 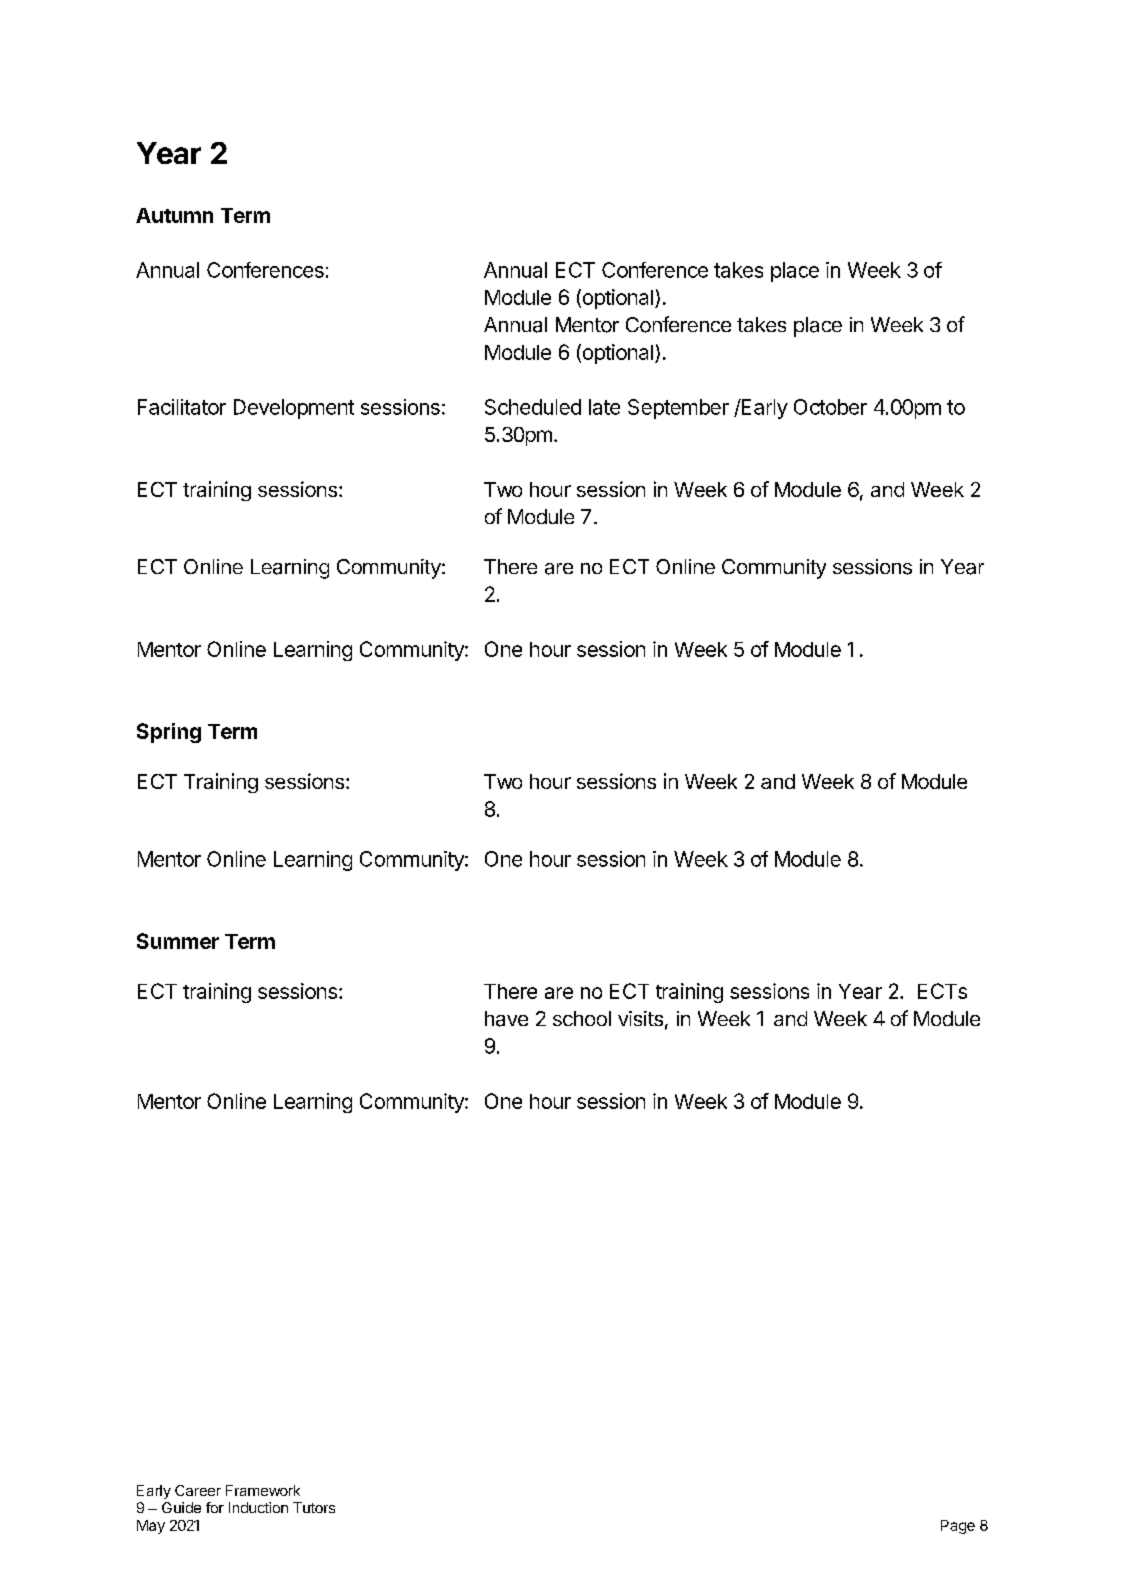 What do you see at coordinates (174, 215) in the page?
I see `Autumn` at bounding box center [174, 215].
